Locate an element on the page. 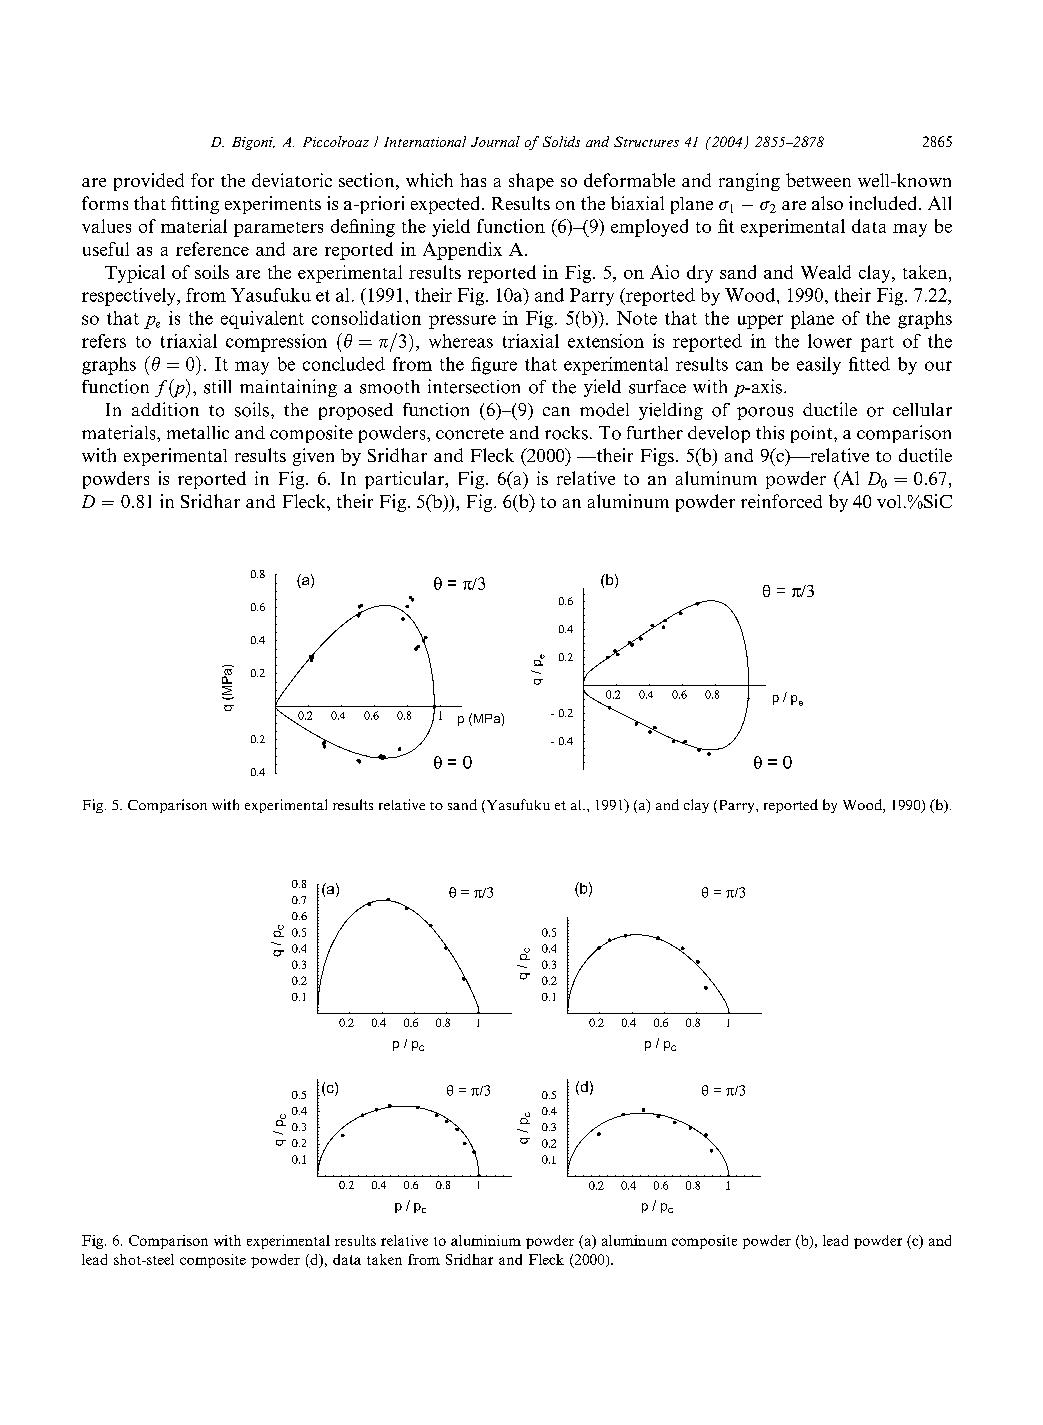  metallic is located at coordinates (198, 432).
